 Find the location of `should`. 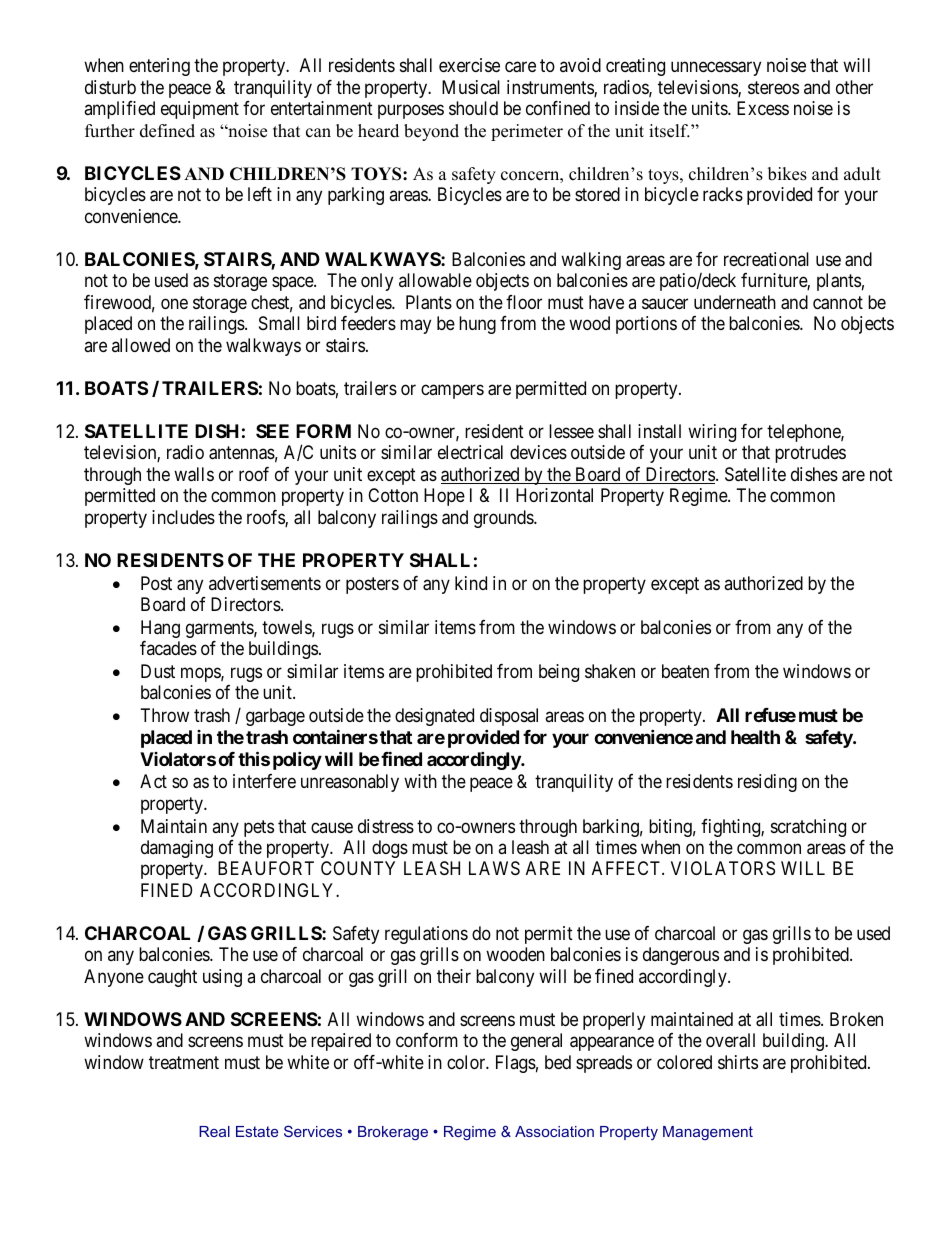

should is located at coordinates (473, 108).
